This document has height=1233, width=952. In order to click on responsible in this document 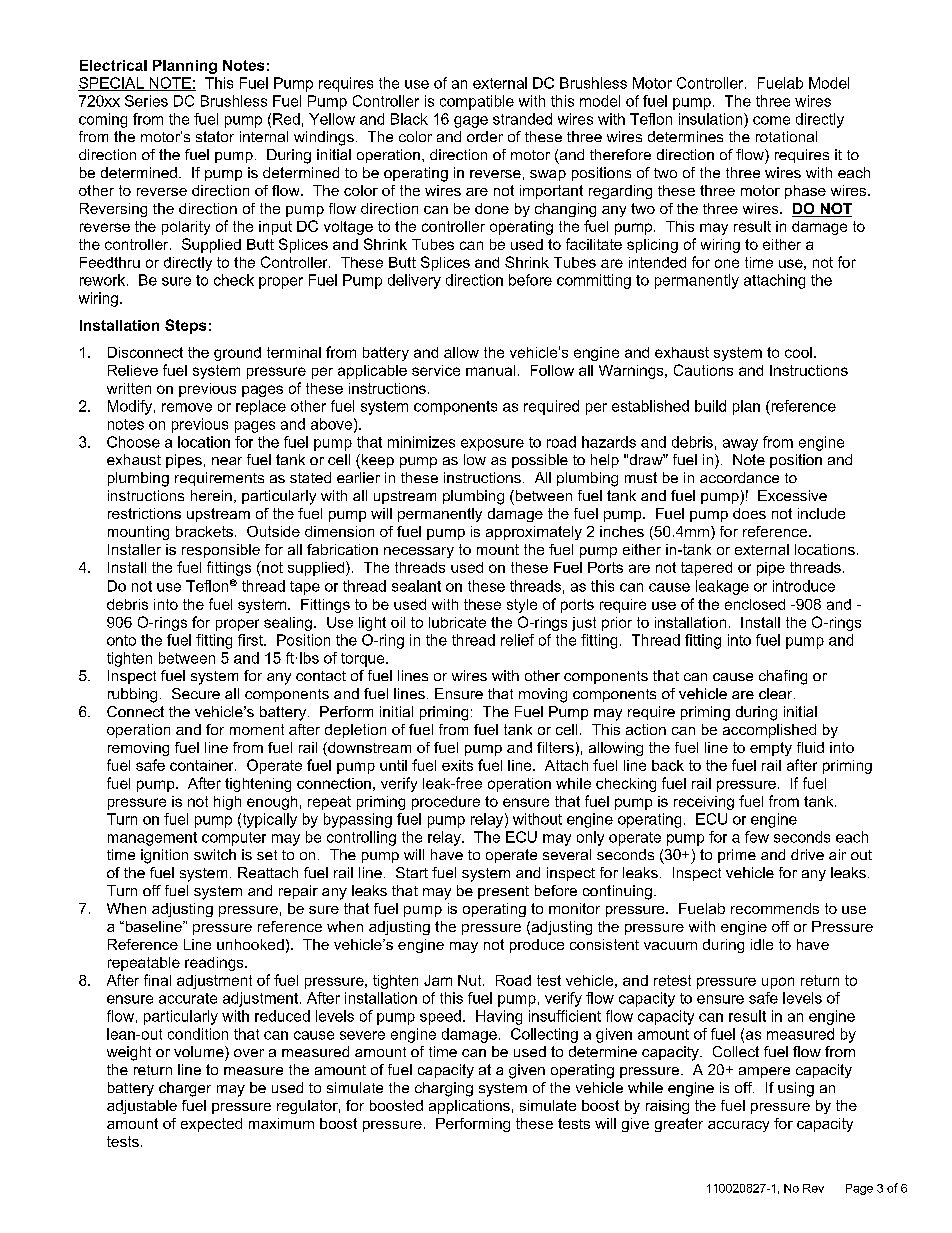, I will do `click(221, 551)`.
